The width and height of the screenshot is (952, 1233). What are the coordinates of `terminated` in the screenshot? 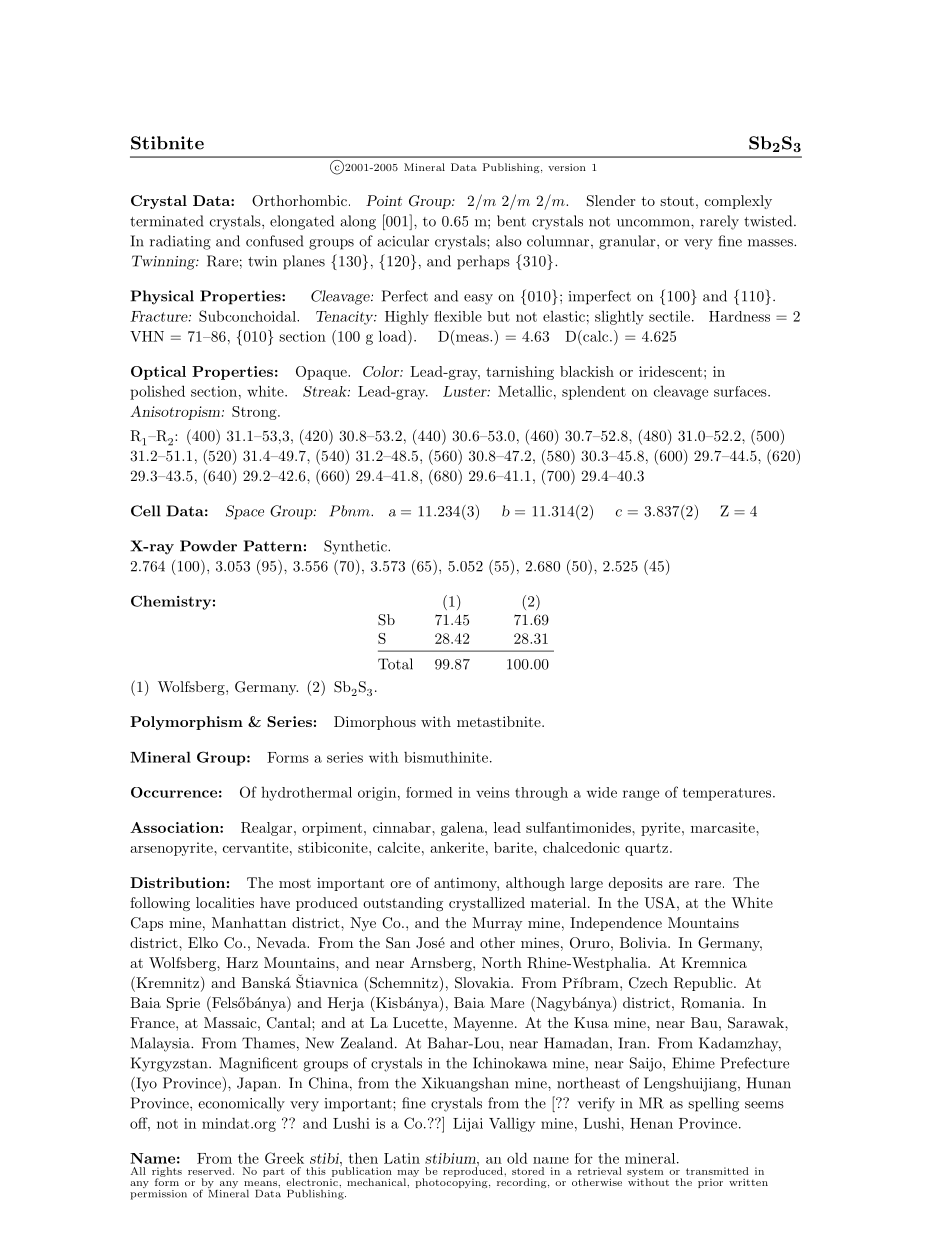 It's located at (166, 221).
